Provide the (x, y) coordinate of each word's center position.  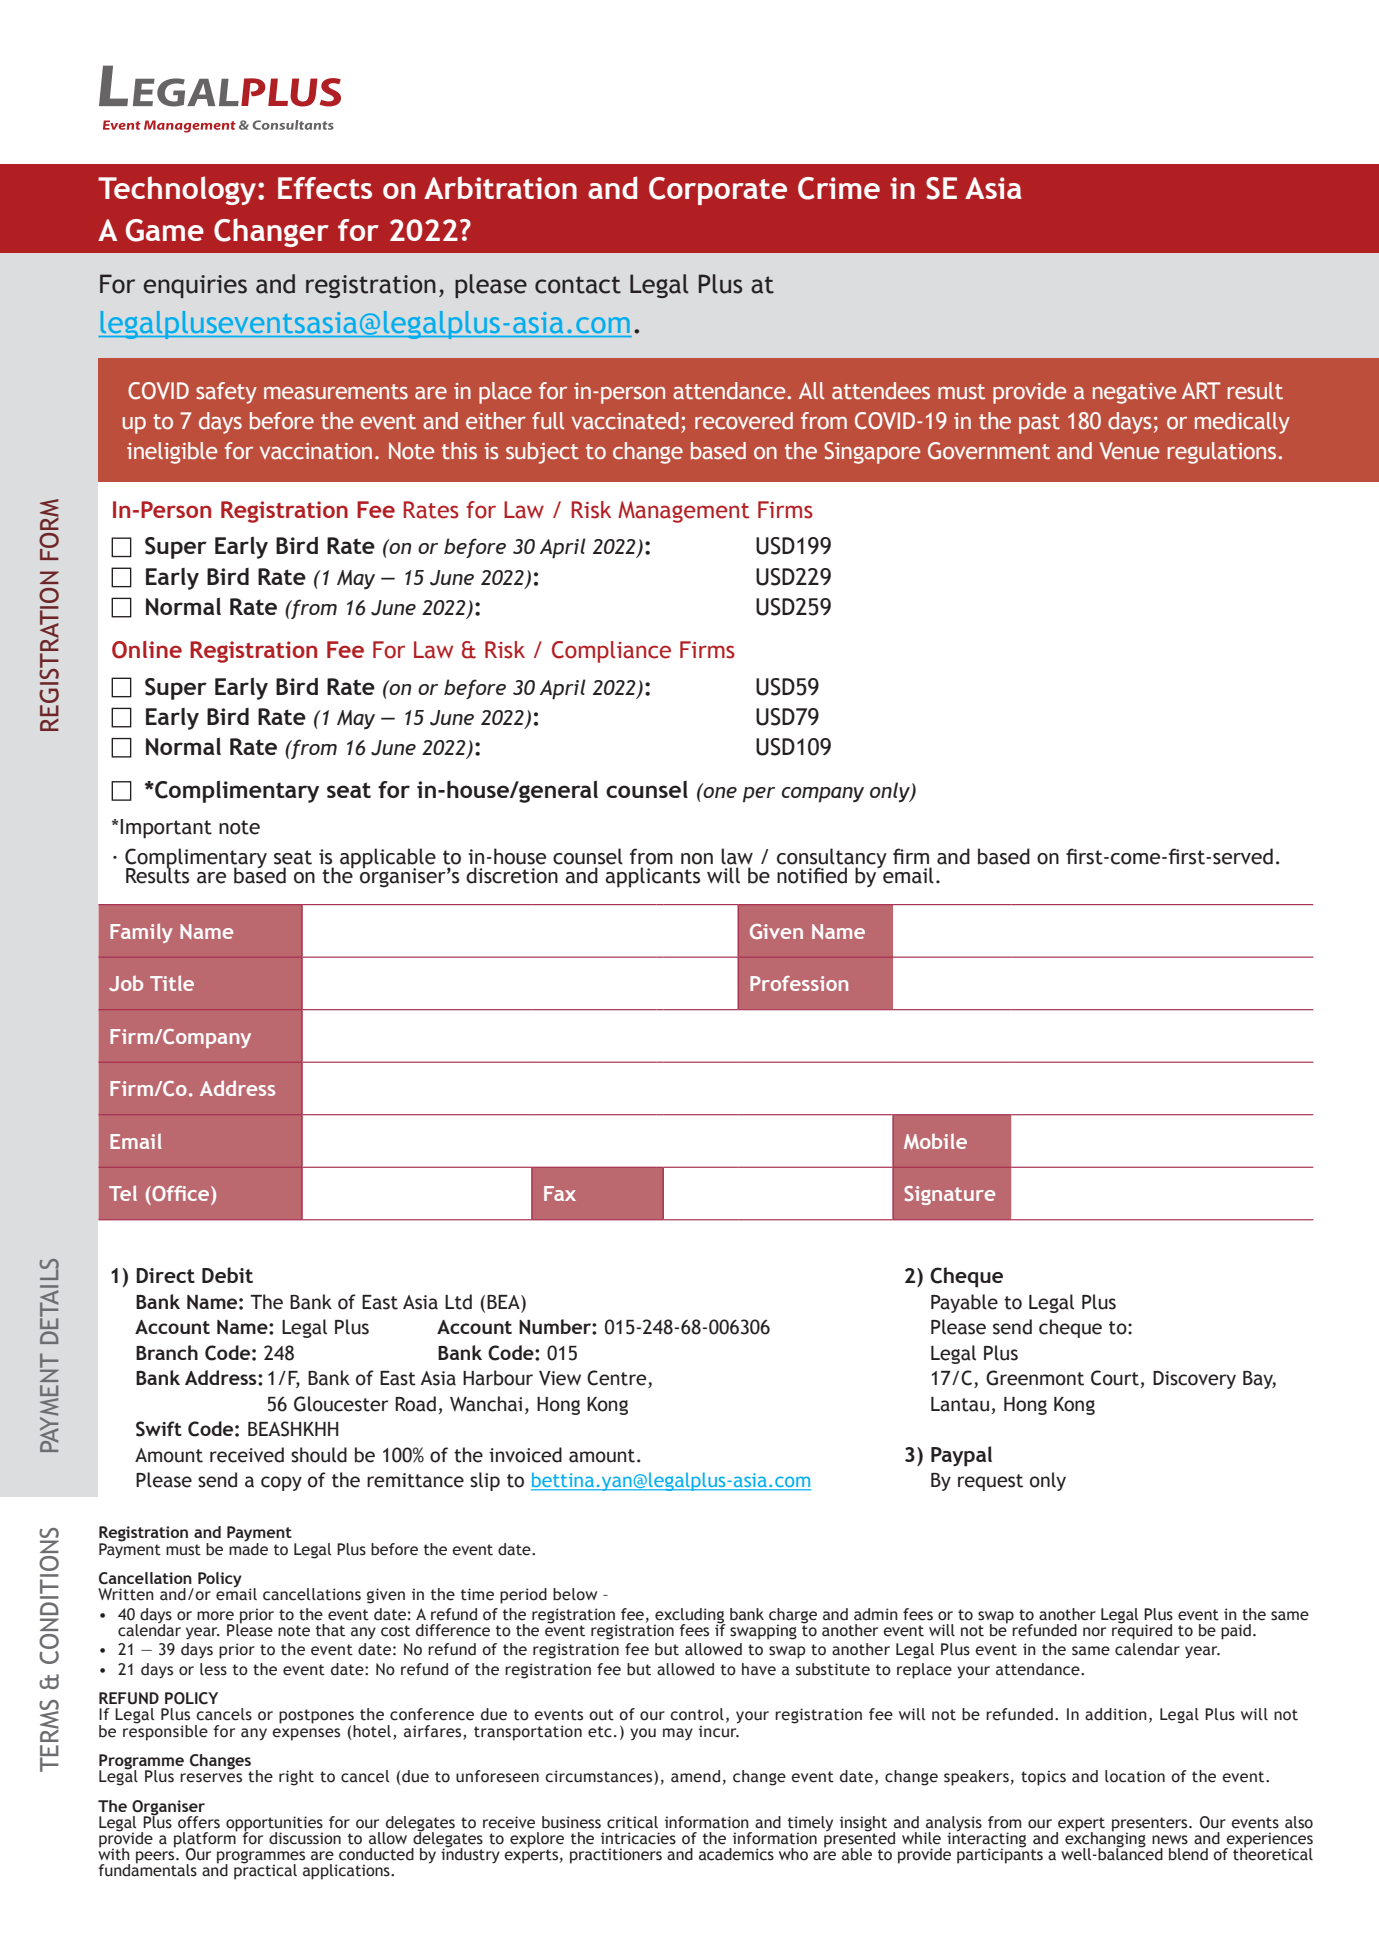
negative (1134, 393)
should (319, 1455)
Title (172, 983)
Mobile (935, 1141)
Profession (799, 983)
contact (578, 285)
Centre (618, 1379)
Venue (1129, 451)
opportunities (274, 1825)
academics (736, 1854)
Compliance (611, 652)
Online (147, 650)
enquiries (195, 286)
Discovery (1194, 1380)
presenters (1151, 1825)
